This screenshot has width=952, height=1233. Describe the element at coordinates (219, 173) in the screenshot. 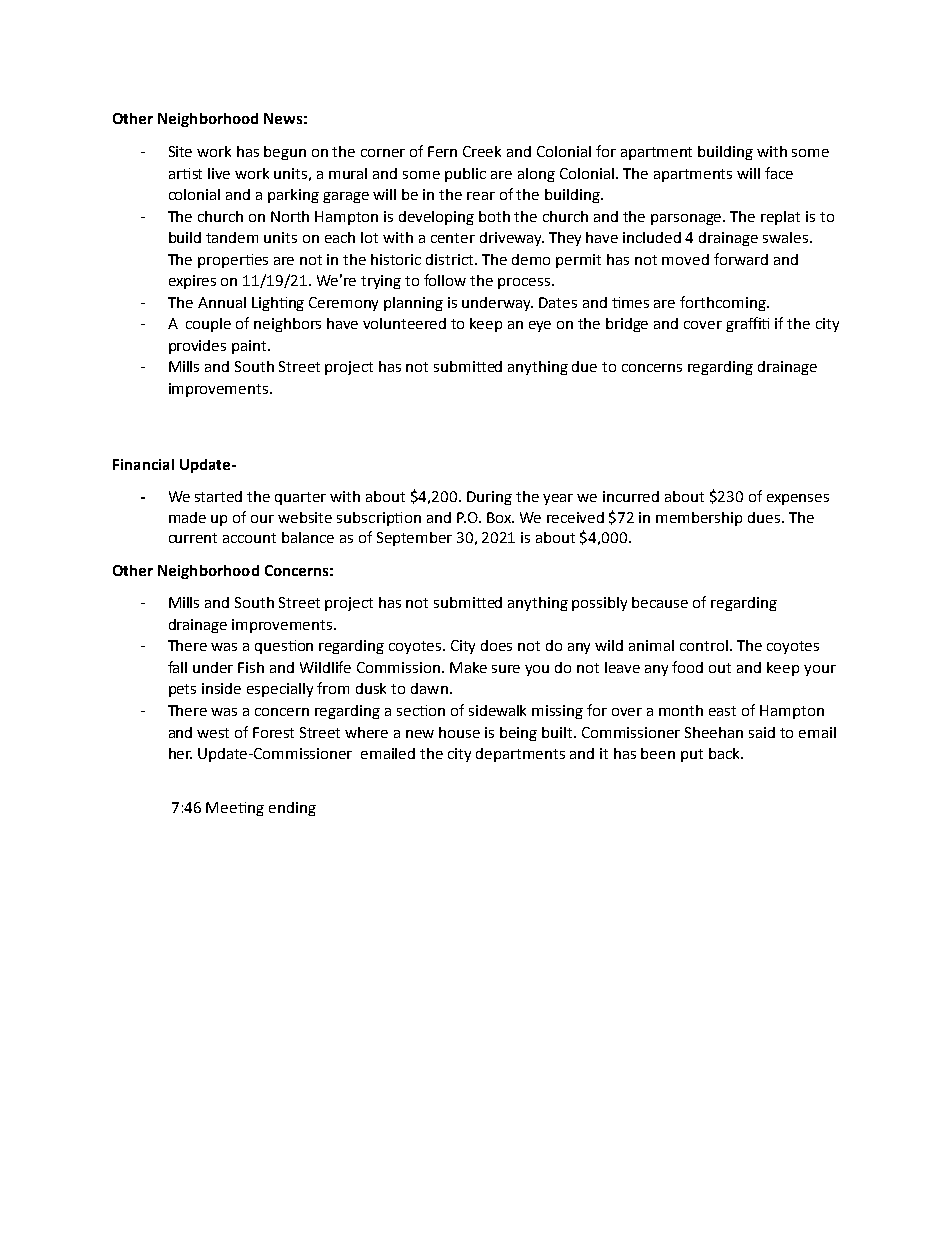

I see `live` at that location.
